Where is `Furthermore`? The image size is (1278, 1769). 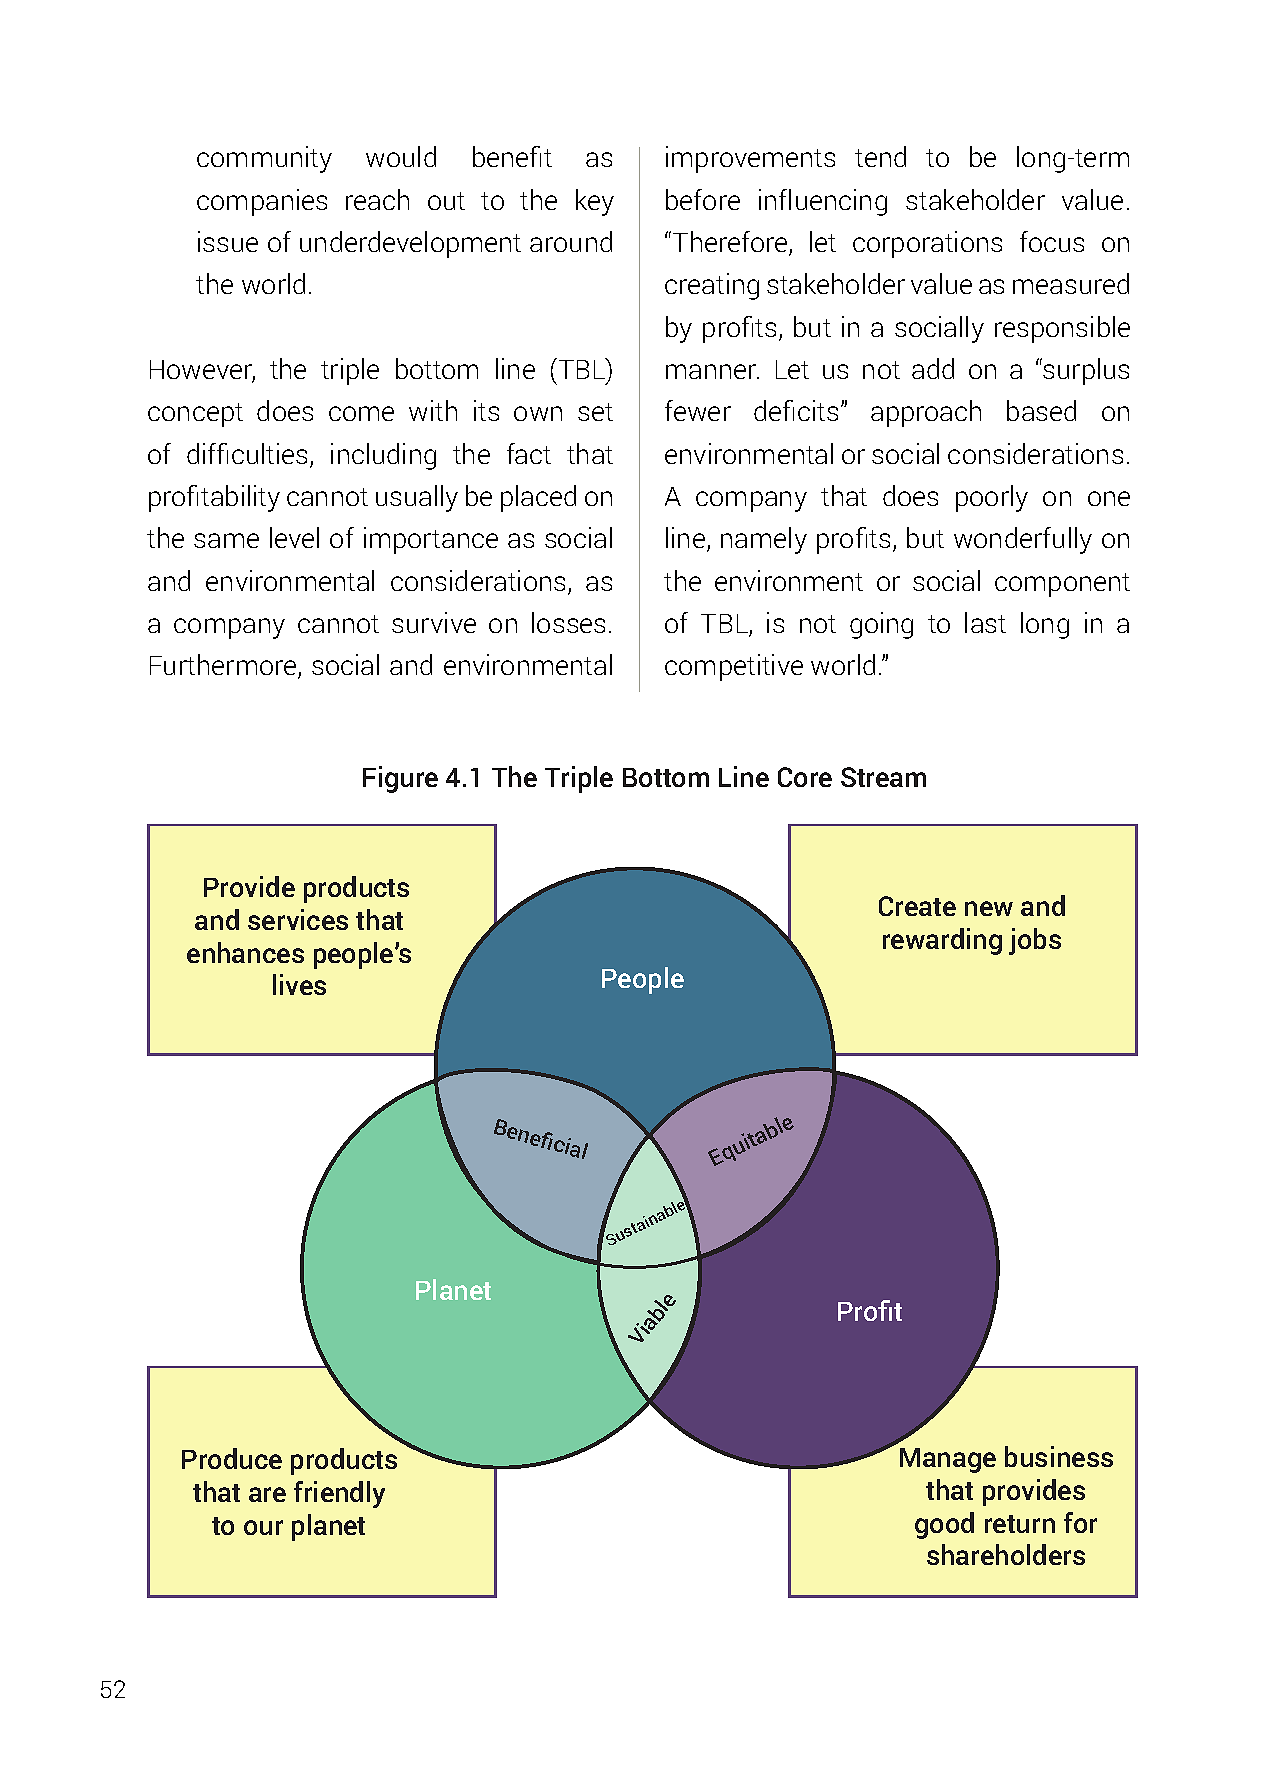
Furthermore is located at coordinates (224, 666).
